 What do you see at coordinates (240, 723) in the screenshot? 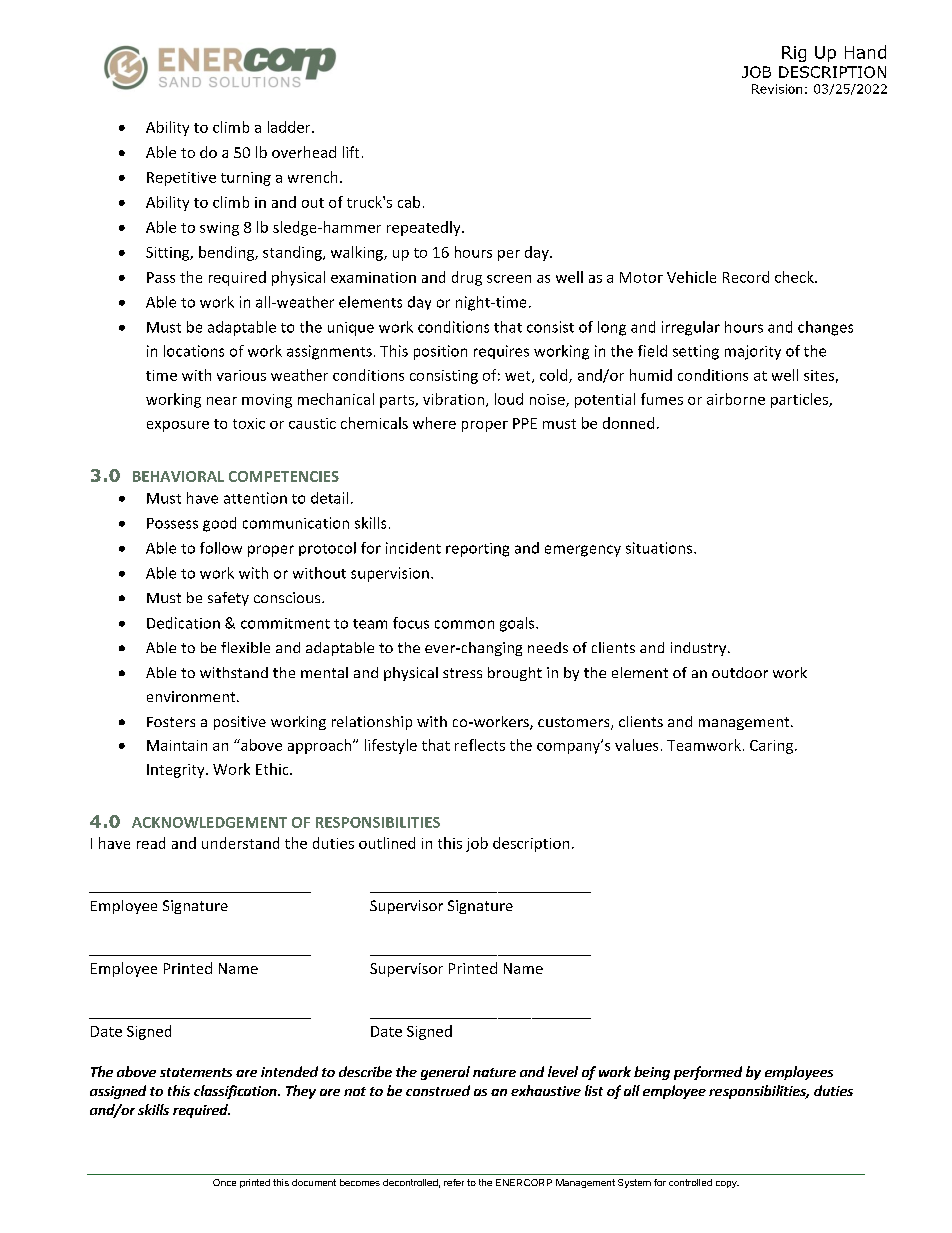
I see `positive` at bounding box center [240, 723].
